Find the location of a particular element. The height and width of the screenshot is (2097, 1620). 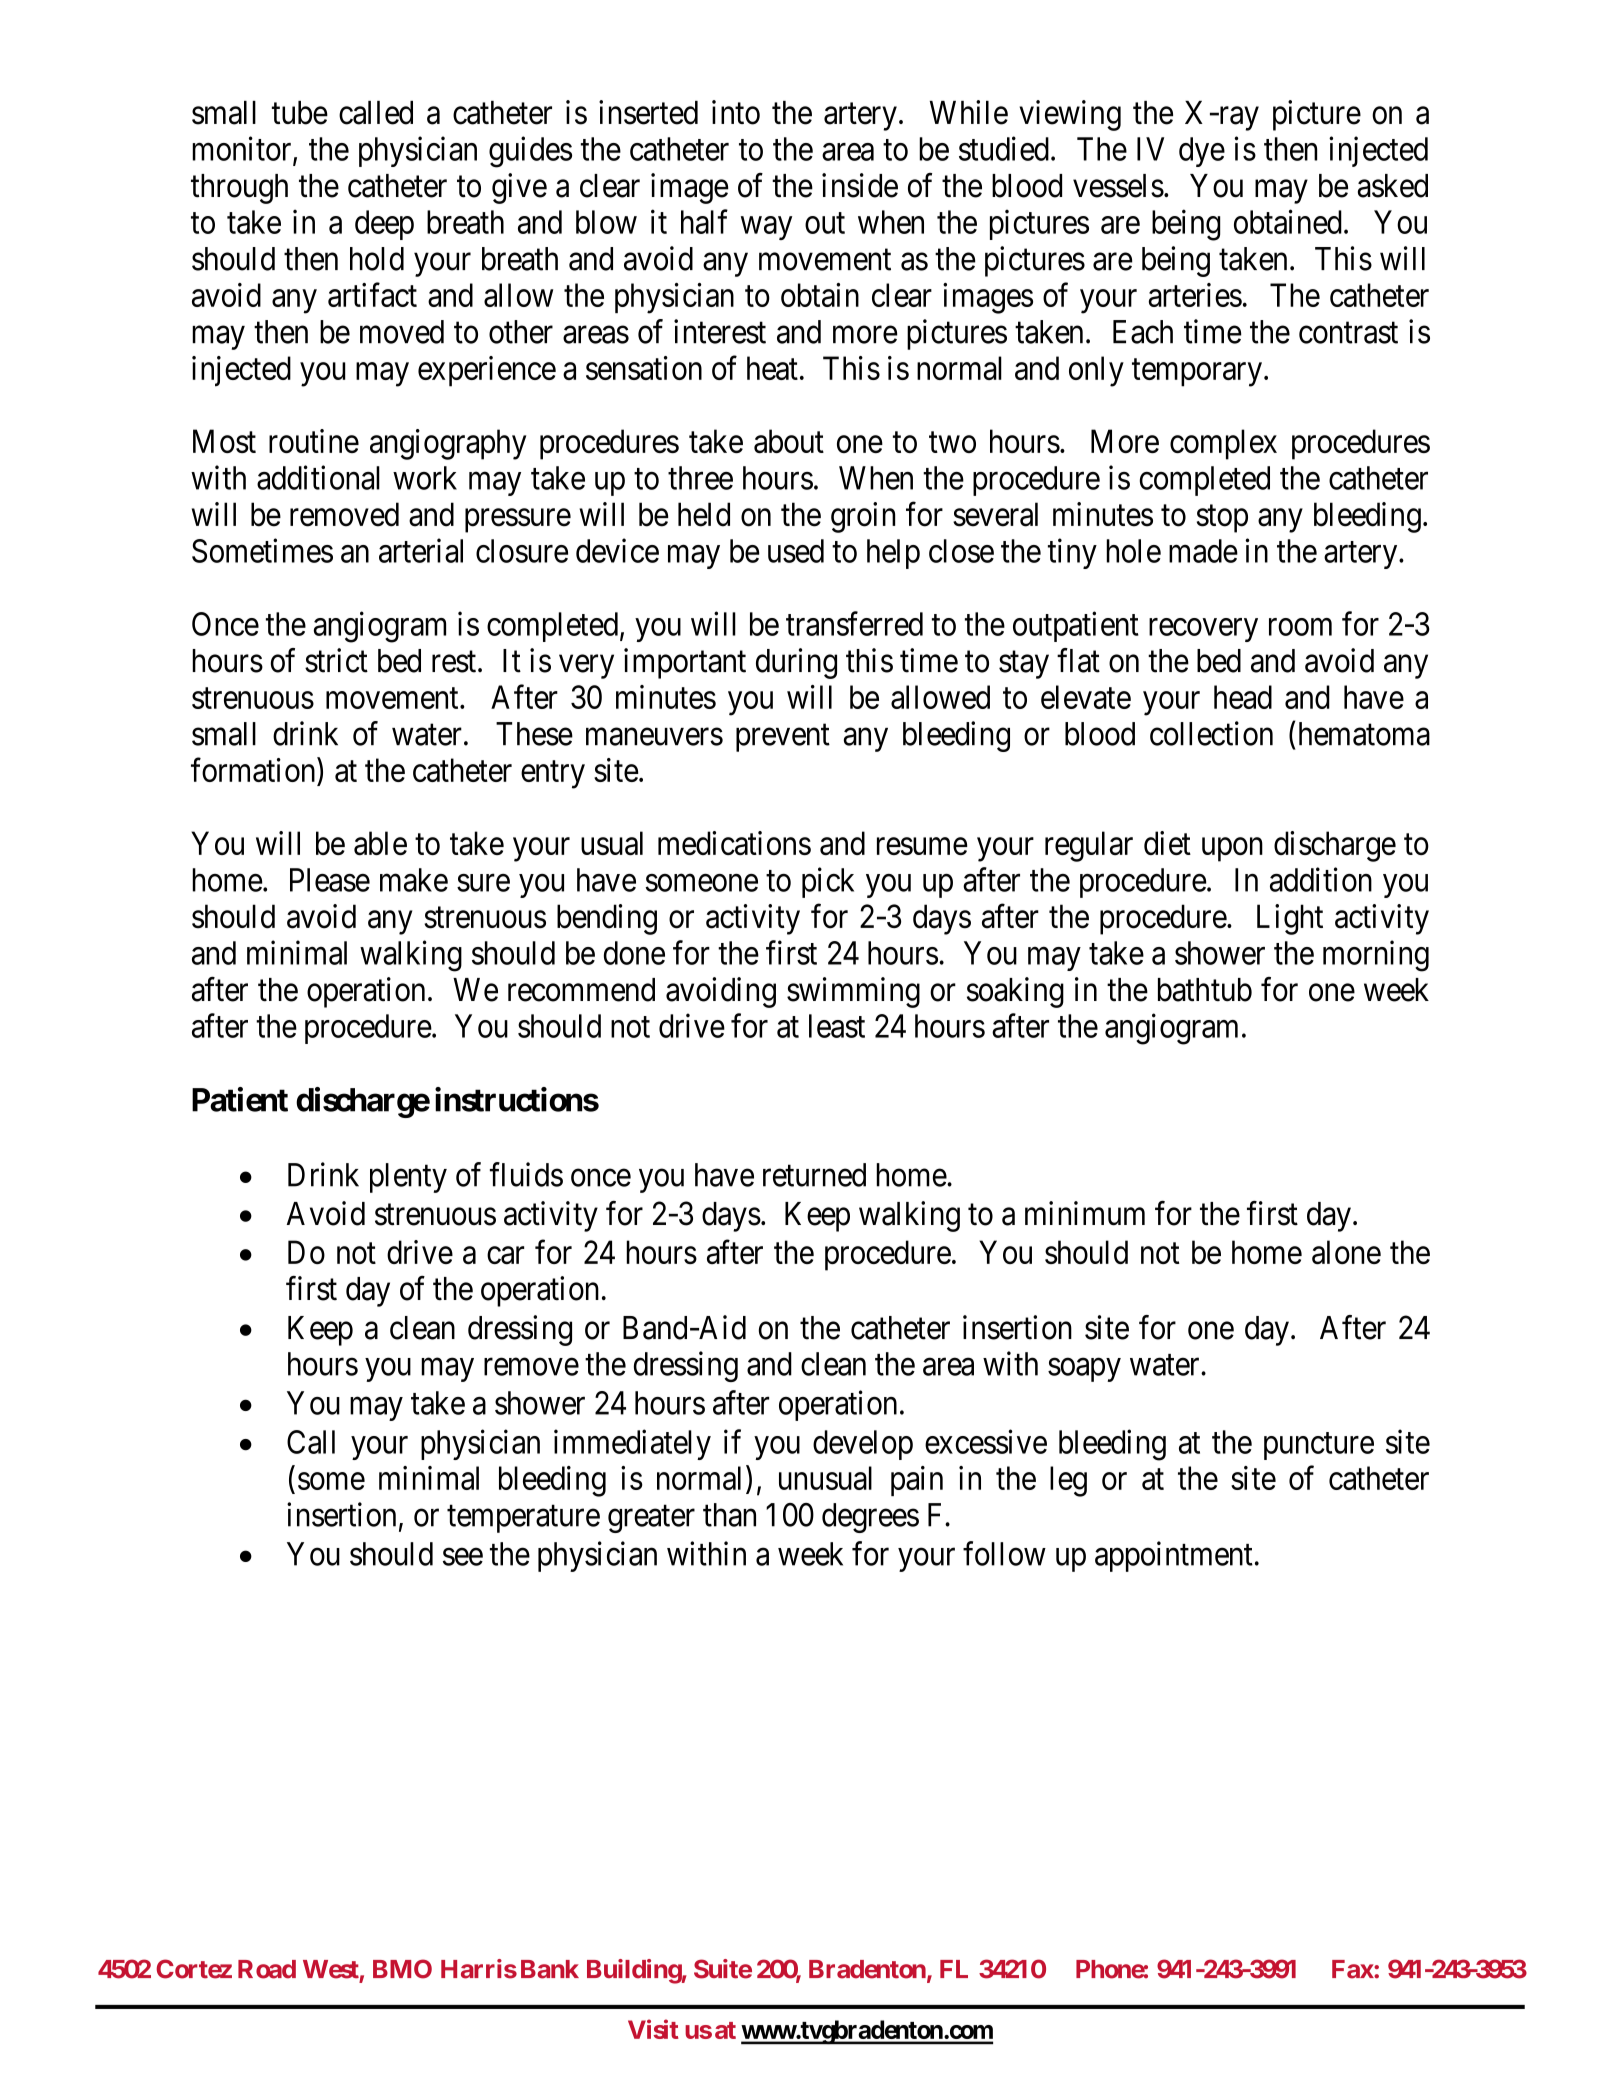

dye is located at coordinates (1202, 152).
